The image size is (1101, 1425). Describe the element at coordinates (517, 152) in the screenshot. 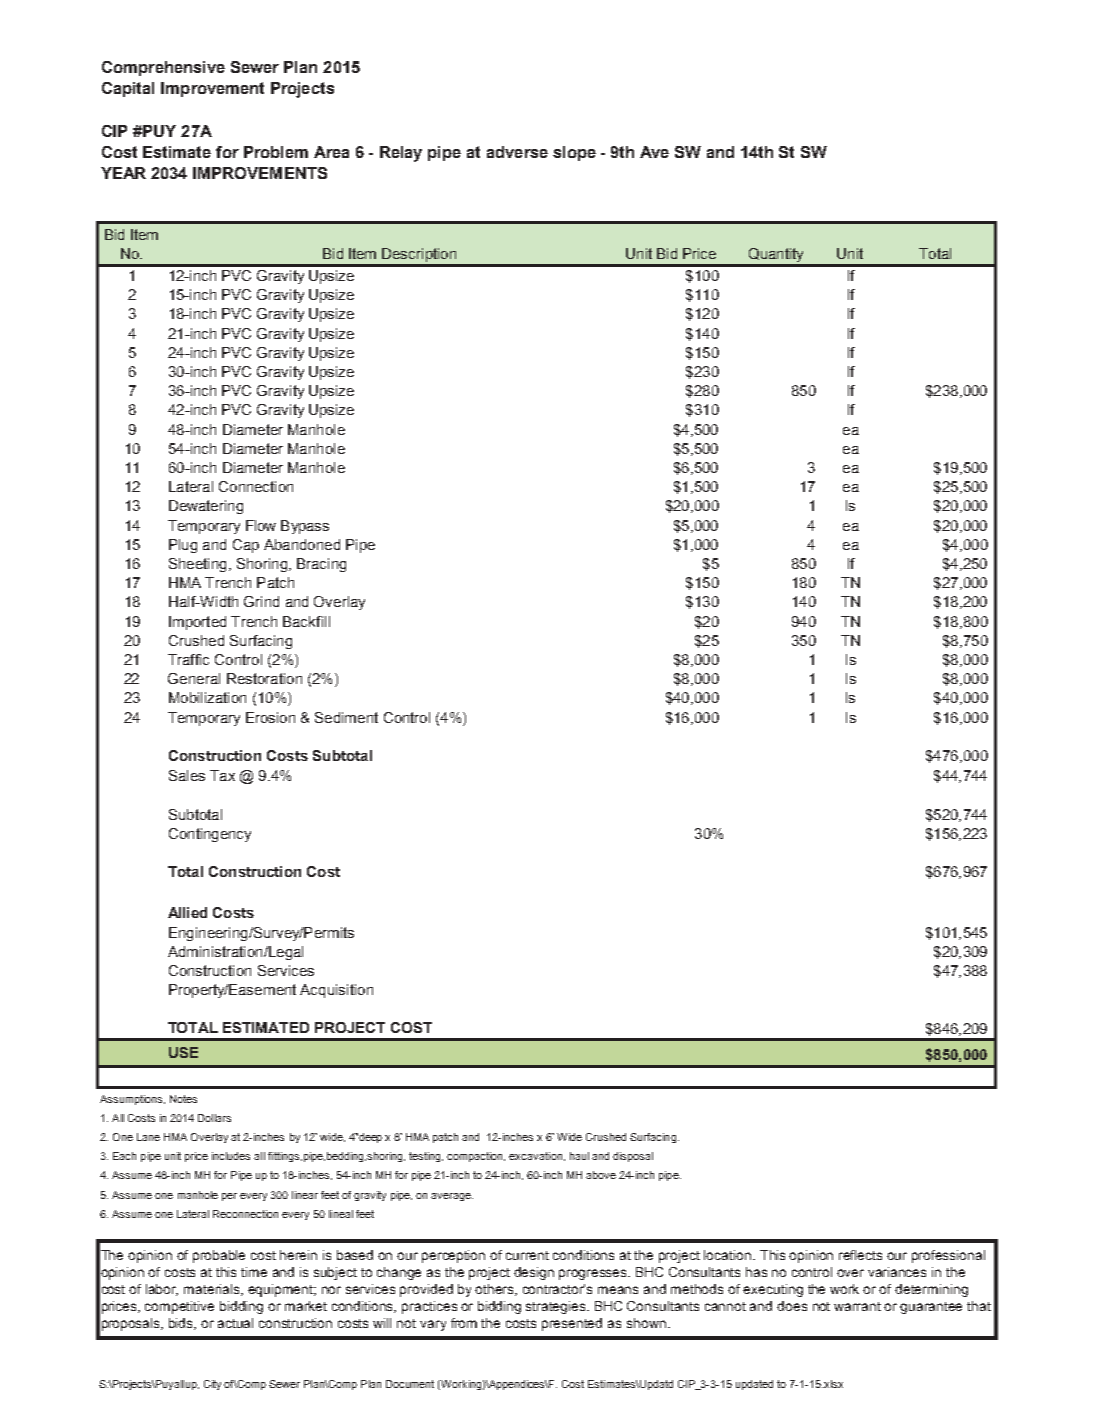

I see `adverse` at that location.
